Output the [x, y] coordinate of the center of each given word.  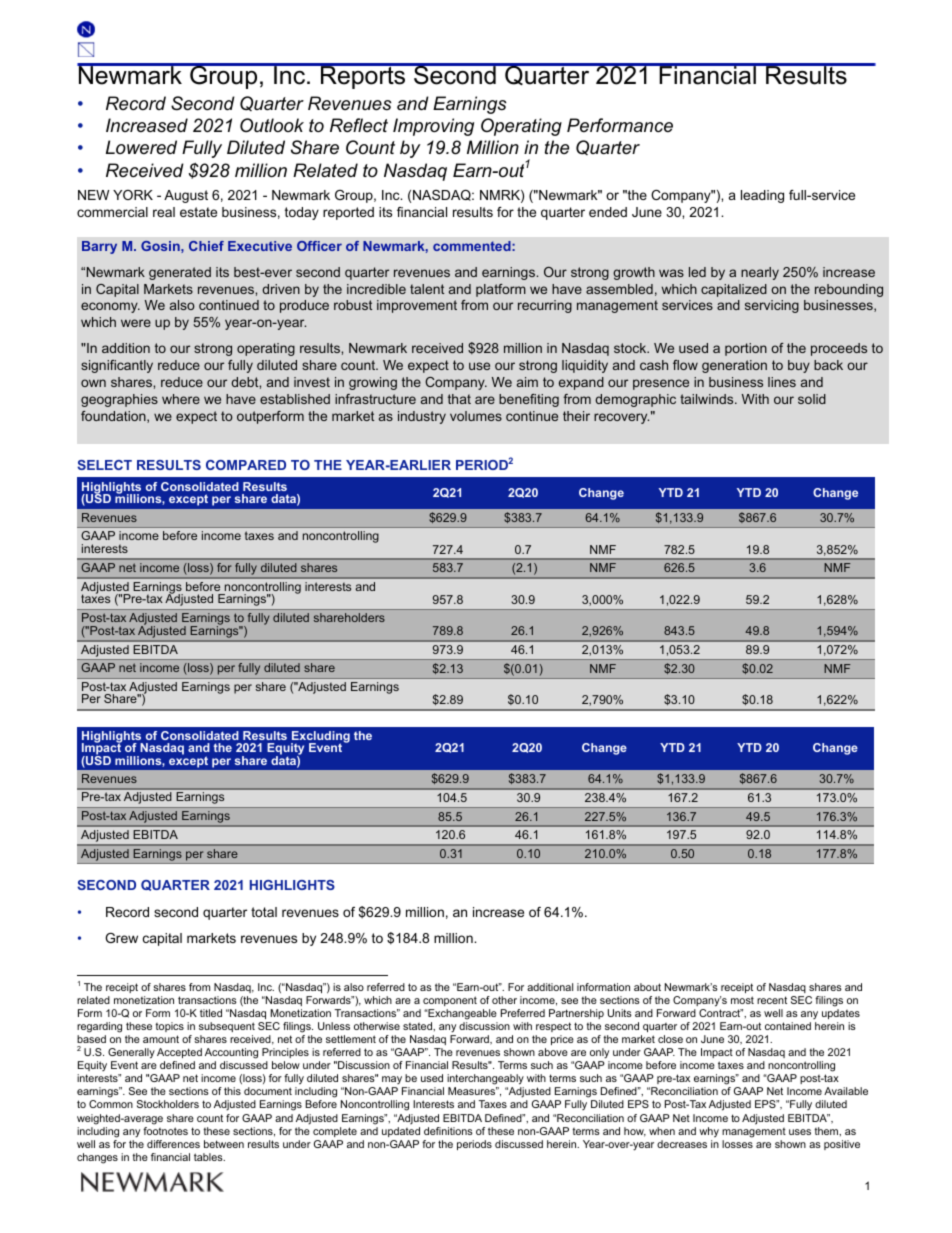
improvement [417, 306]
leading [762, 196]
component [450, 1001]
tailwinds [708, 399]
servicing [772, 306]
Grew [121, 938]
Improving [433, 127]
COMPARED [246, 465]
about [647, 987]
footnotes [165, 1131]
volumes [476, 416]
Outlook [272, 125]
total [264, 912]
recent [772, 1000]
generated [180, 273]
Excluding [320, 738]
